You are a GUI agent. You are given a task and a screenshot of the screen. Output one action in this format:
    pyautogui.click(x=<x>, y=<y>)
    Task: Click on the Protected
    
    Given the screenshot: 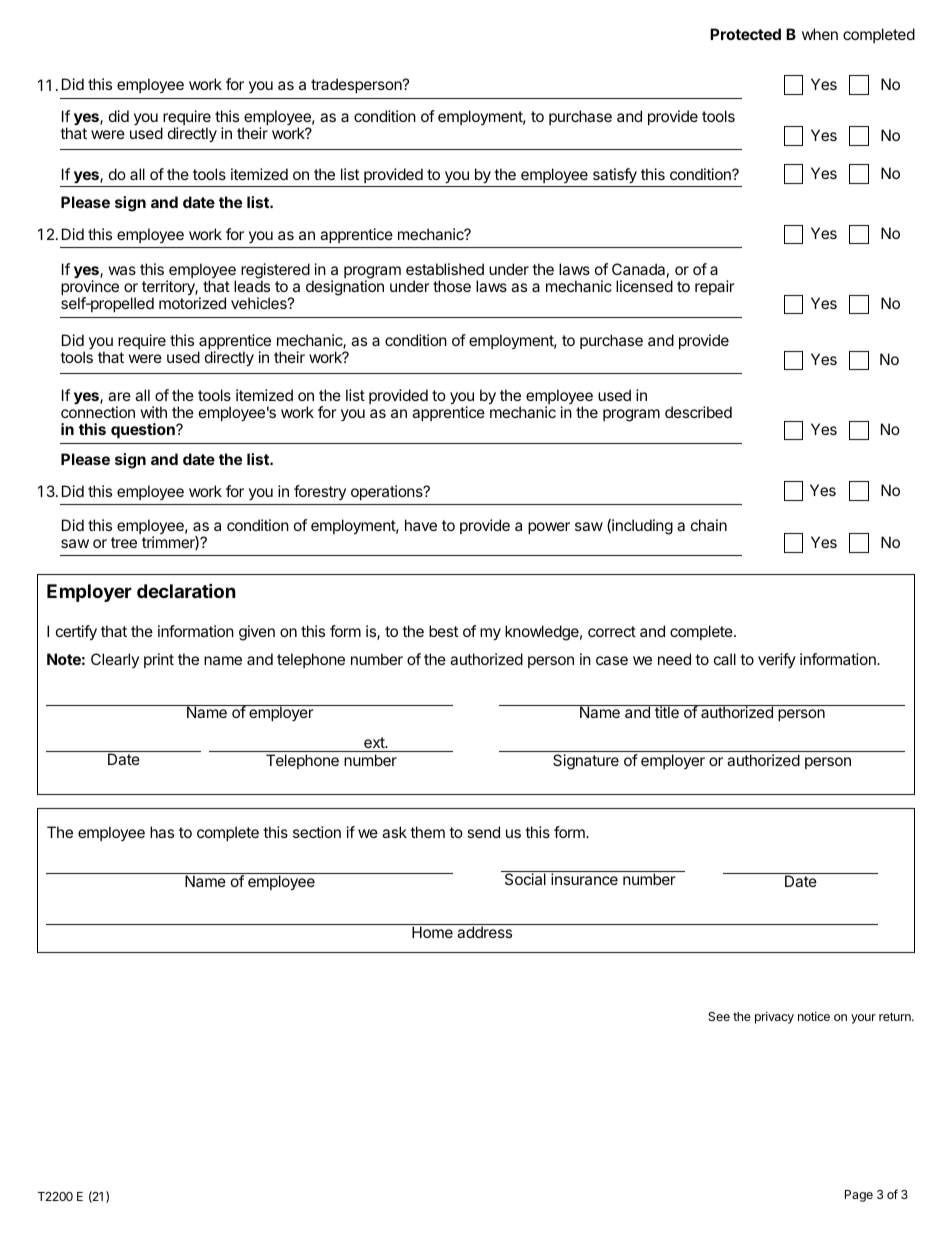 What is the action you would take?
    pyautogui.click(x=745, y=34)
